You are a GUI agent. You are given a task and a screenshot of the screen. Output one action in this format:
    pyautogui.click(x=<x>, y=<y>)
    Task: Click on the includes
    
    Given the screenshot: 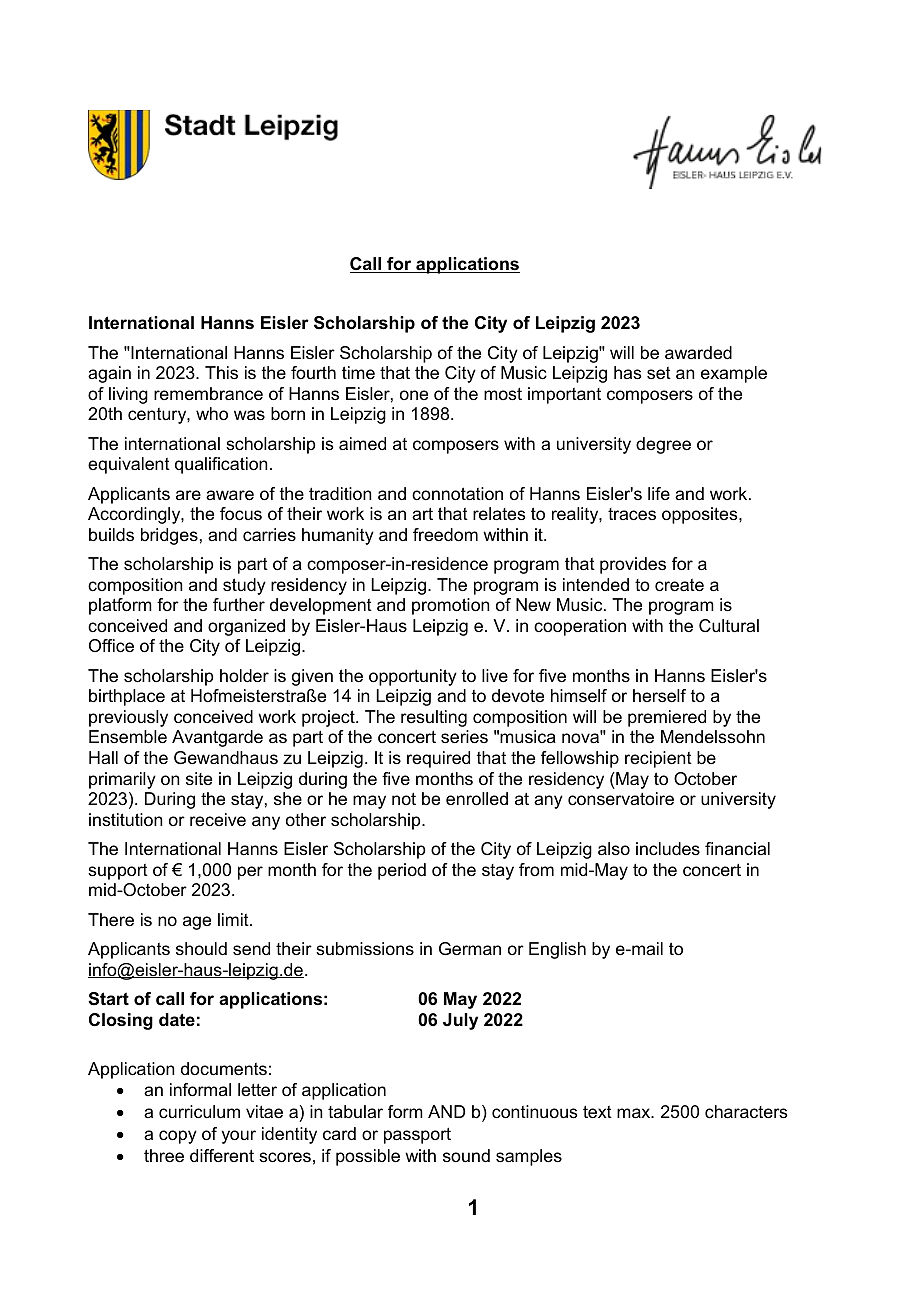 What is the action you would take?
    pyautogui.click(x=668, y=849)
